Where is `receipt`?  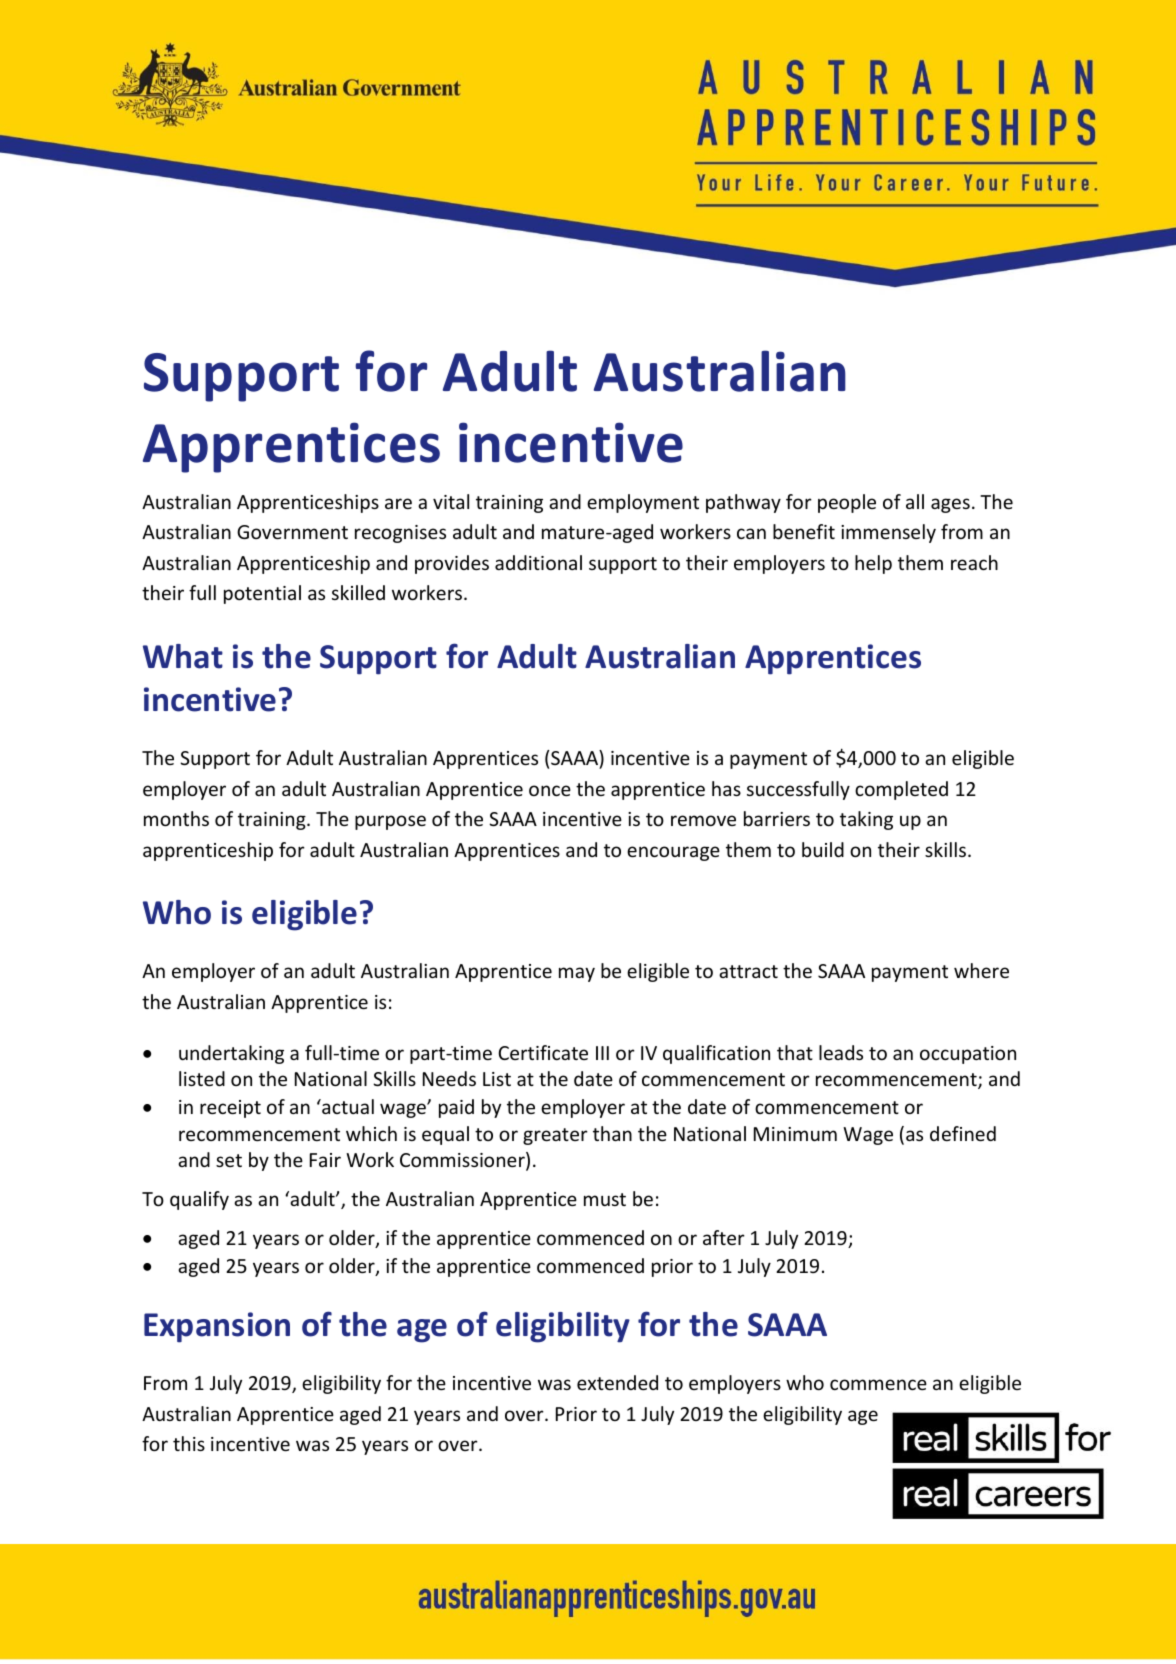 receipt is located at coordinates (230, 1109).
